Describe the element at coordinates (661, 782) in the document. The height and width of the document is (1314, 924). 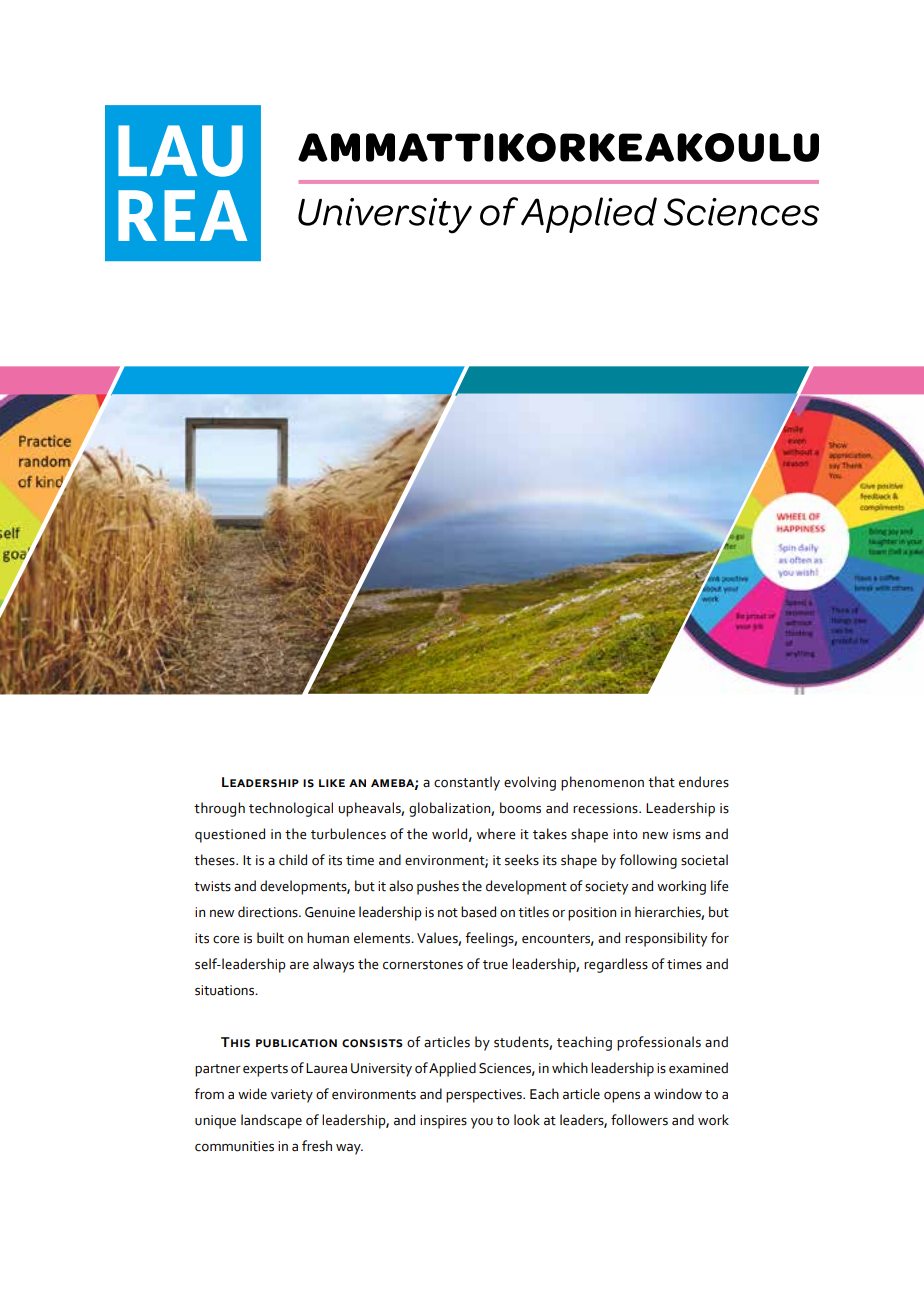
I see `that` at that location.
